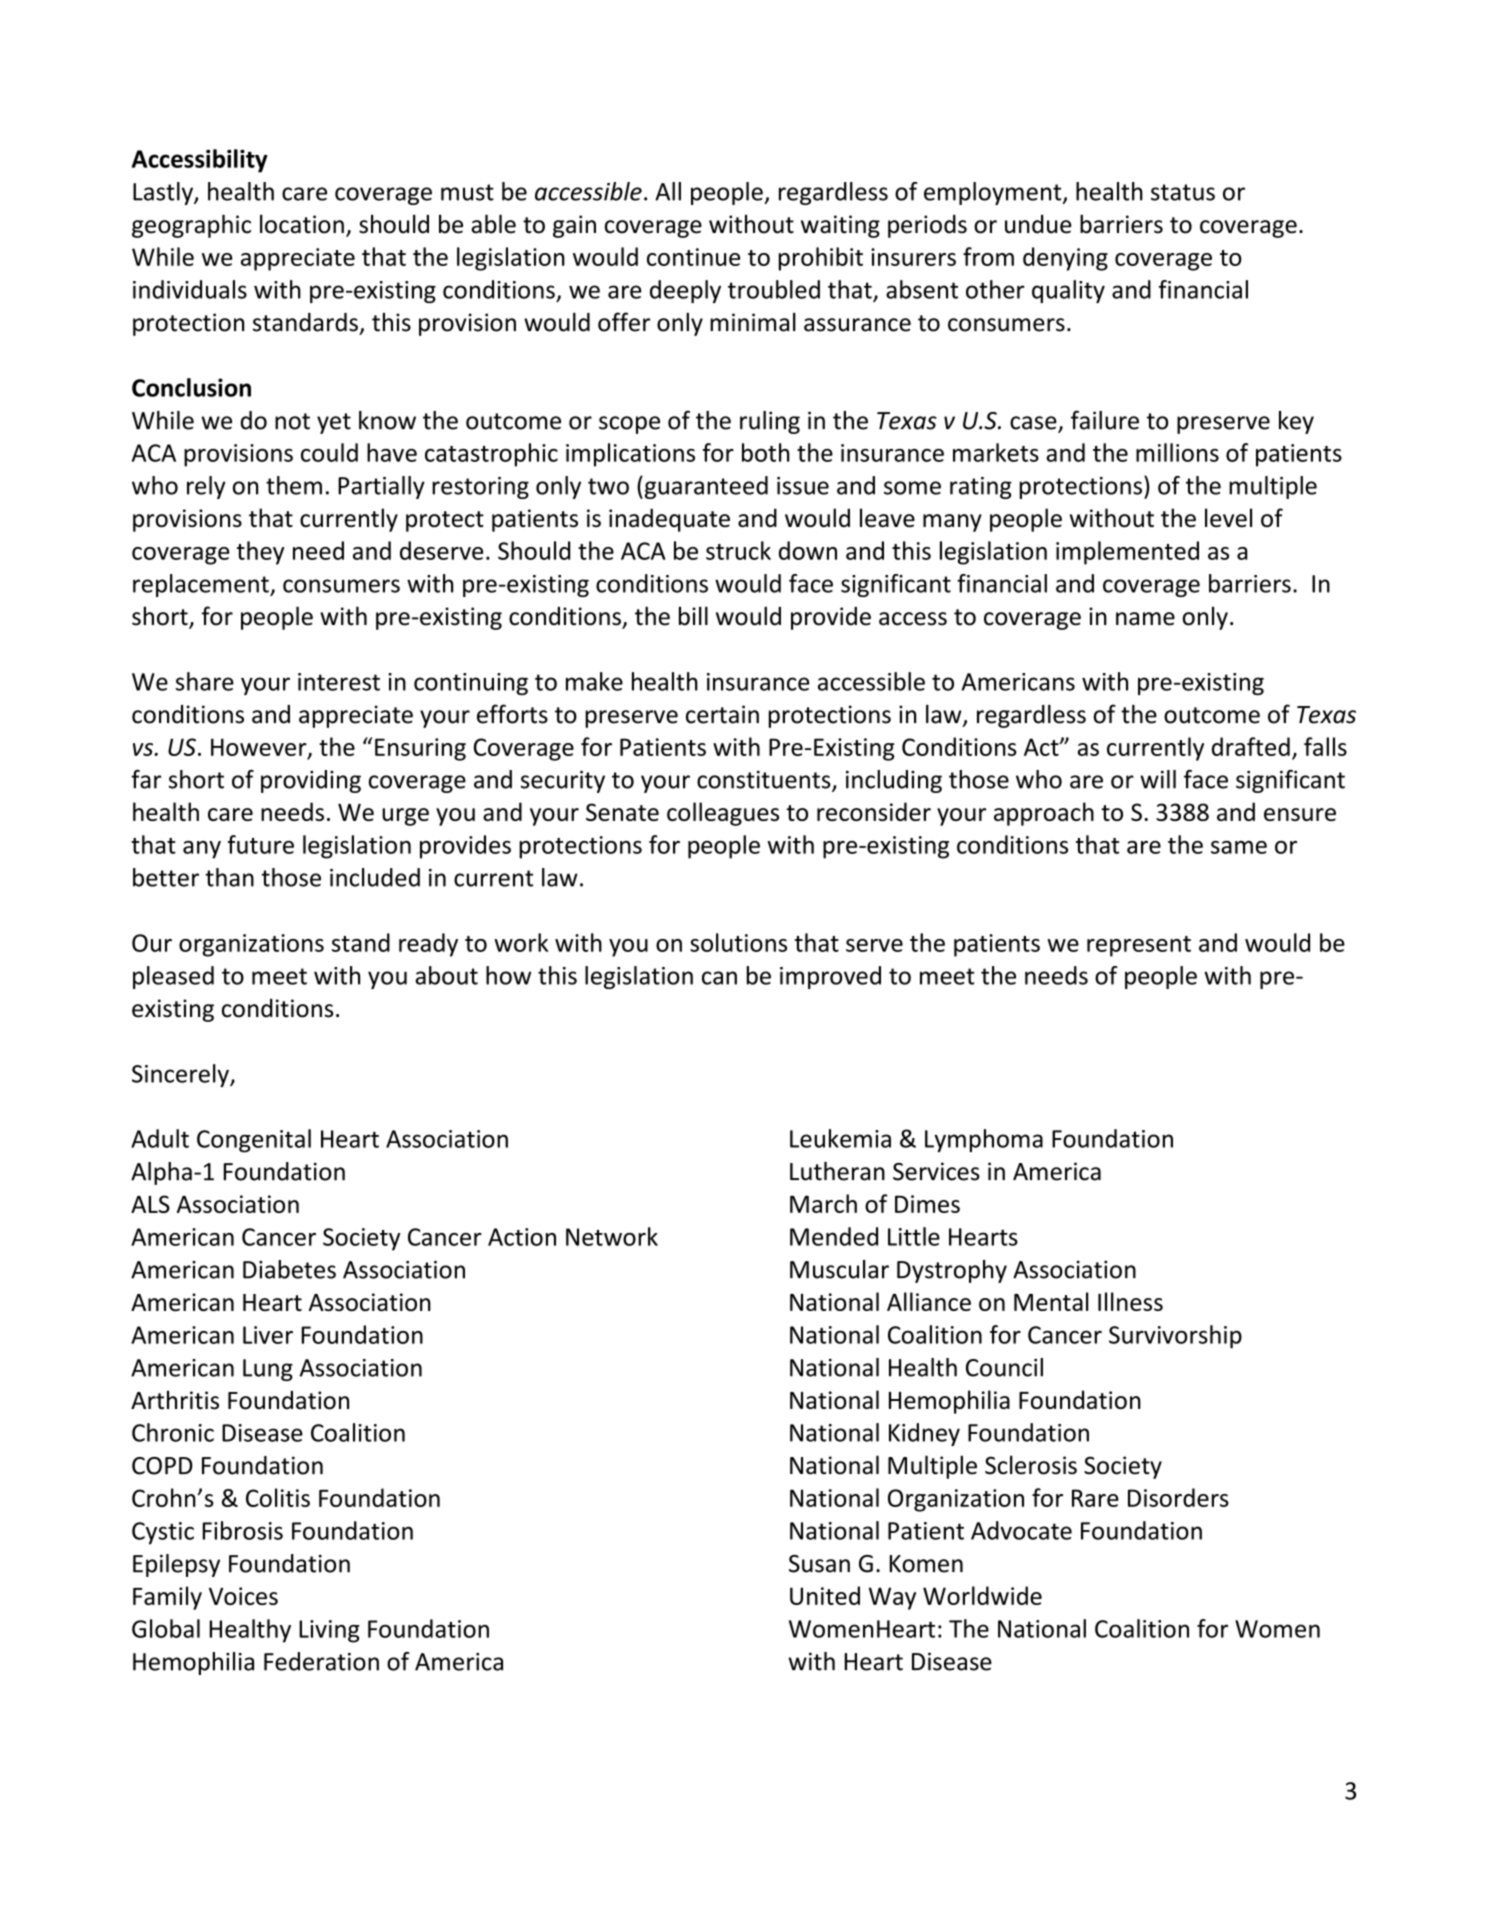  I want to click on Living, so click(329, 1631).
